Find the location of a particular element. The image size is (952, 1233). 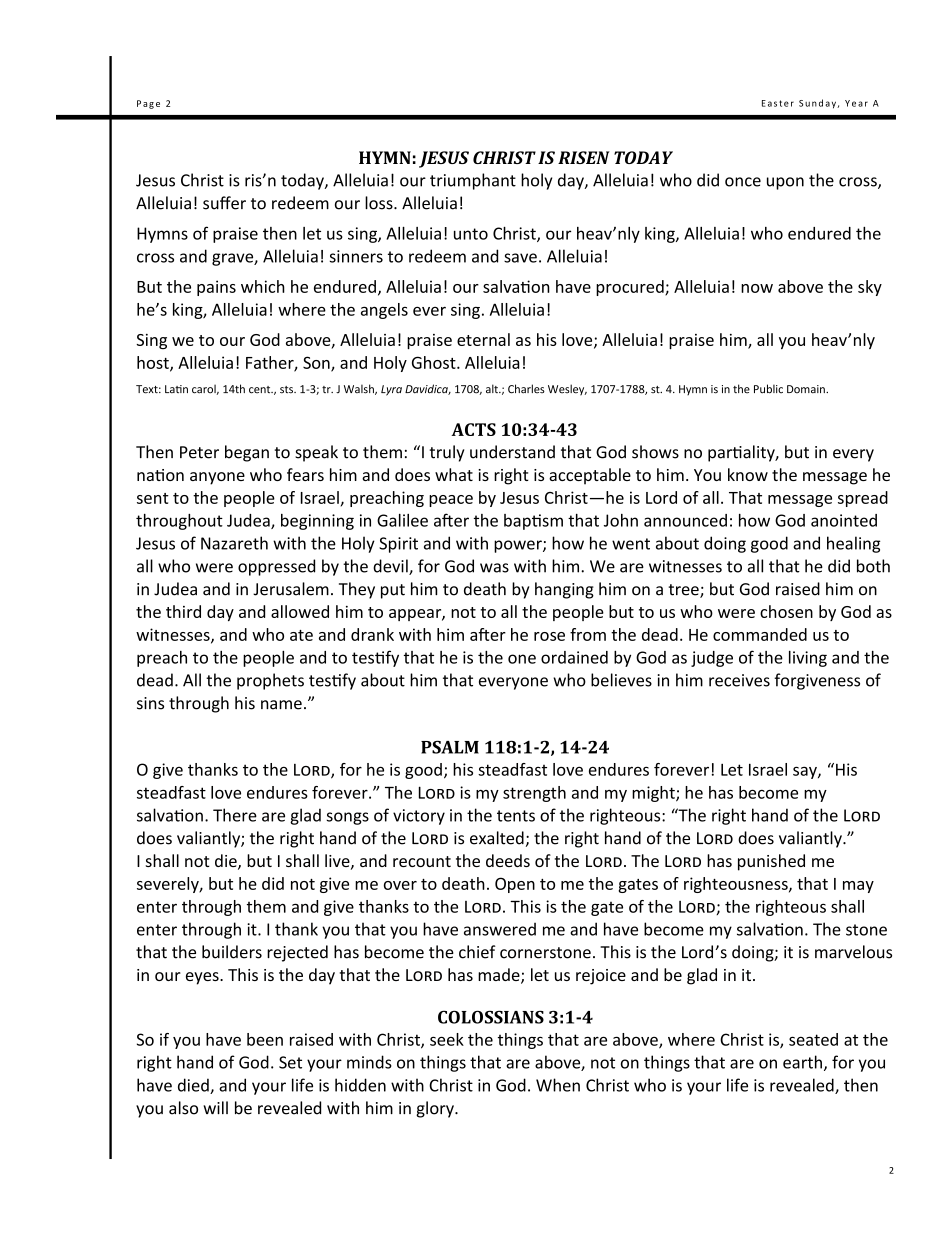

died is located at coordinates (194, 1086).
